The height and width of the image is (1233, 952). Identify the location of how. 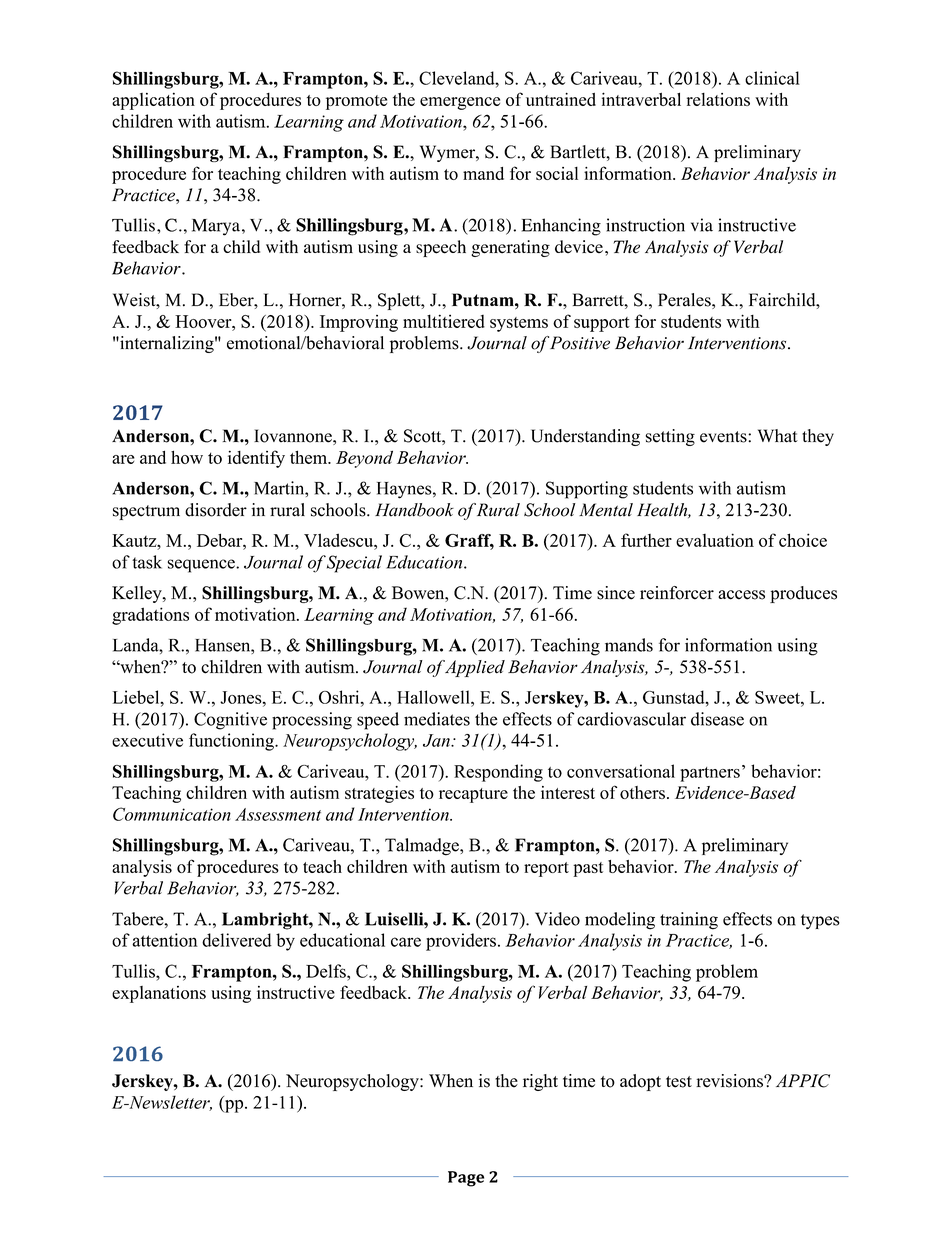
(187, 457).
